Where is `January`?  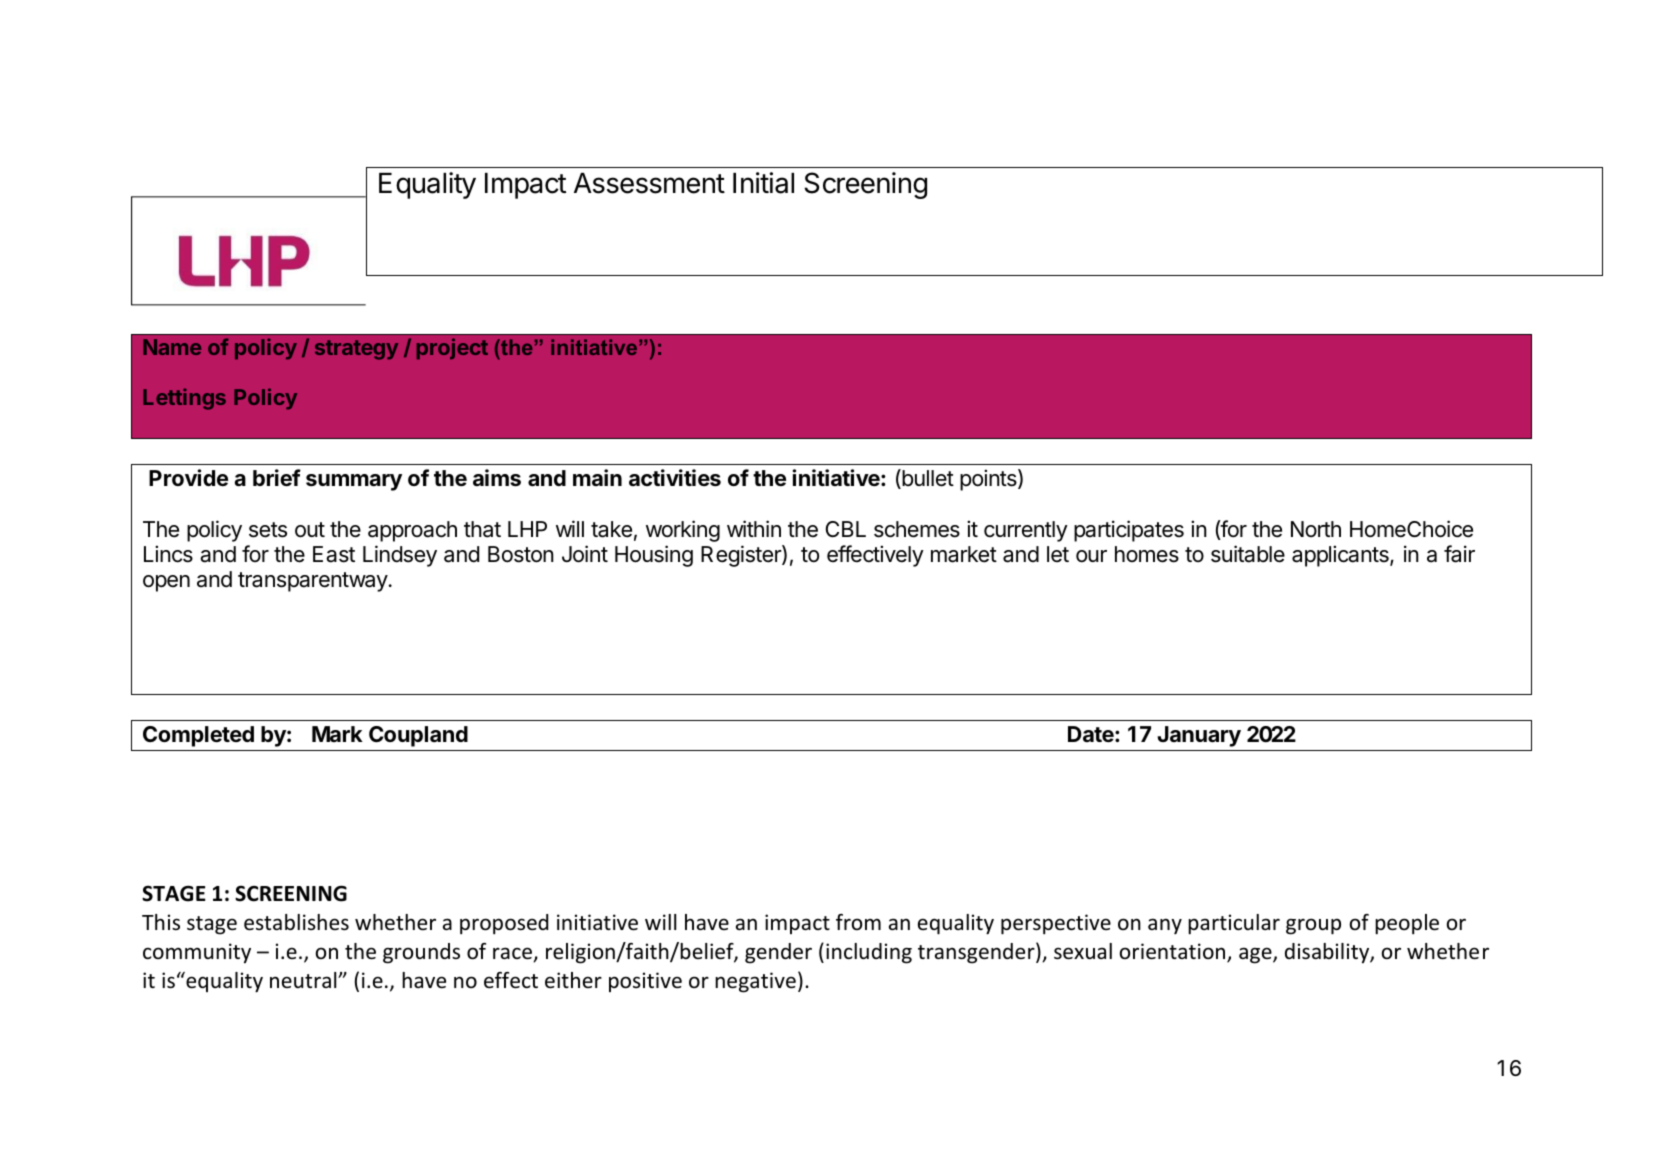 January is located at coordinates (1199, 736).
